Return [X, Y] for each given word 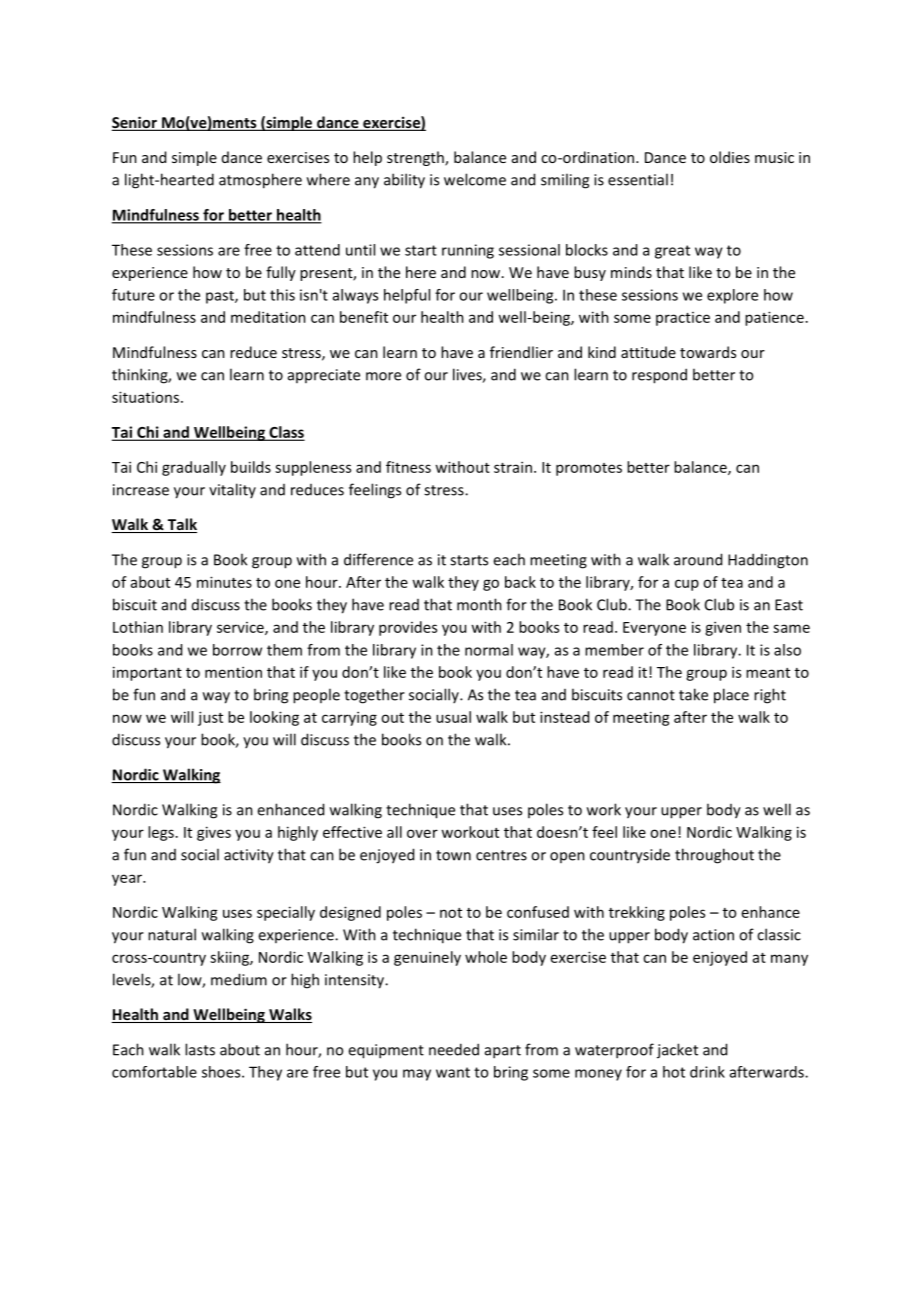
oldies [730, 157]
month [479, 604]
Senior [135, 123]
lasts [200, 1049]
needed [454, 1049]
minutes [224, 582]
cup [687, 585]
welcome [475, 179]
